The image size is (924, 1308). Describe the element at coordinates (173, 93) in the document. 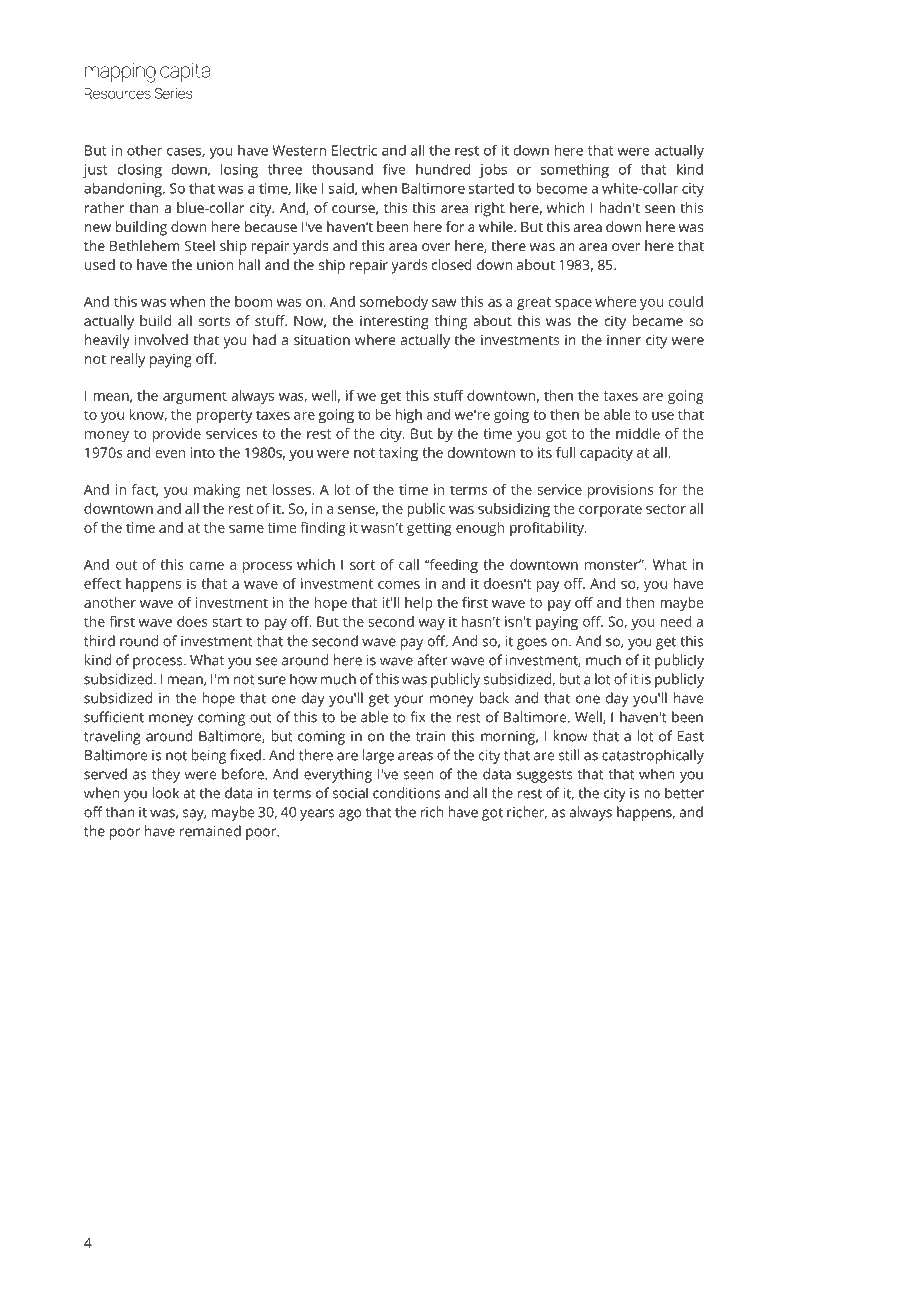

I see `Series` at that location.
